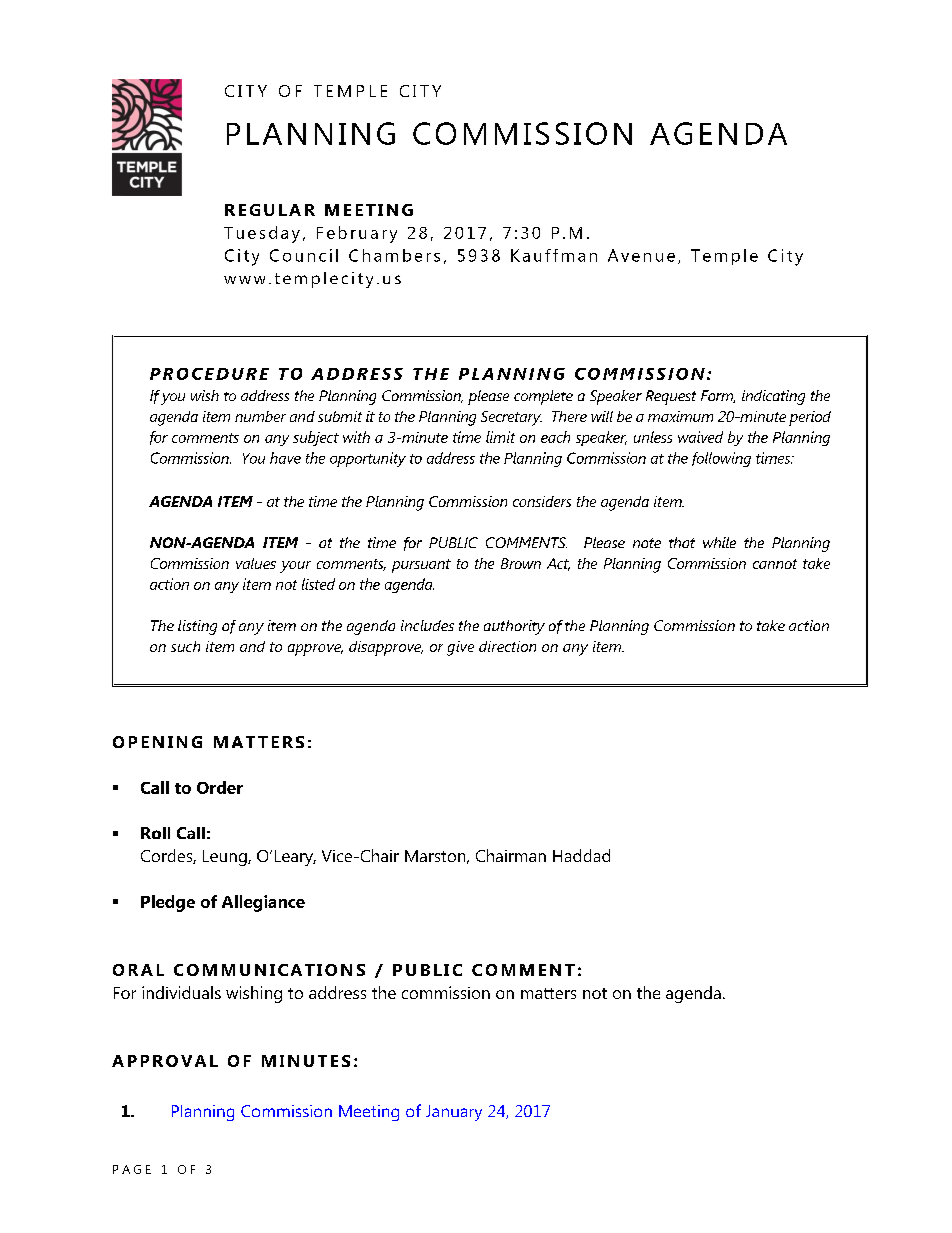 Image resolution: width=952 pixels, height=1233 pixels. What do you see at coordinates (581, 855) in the document?
I see `Haddad` at bounding box center [581, 855].
